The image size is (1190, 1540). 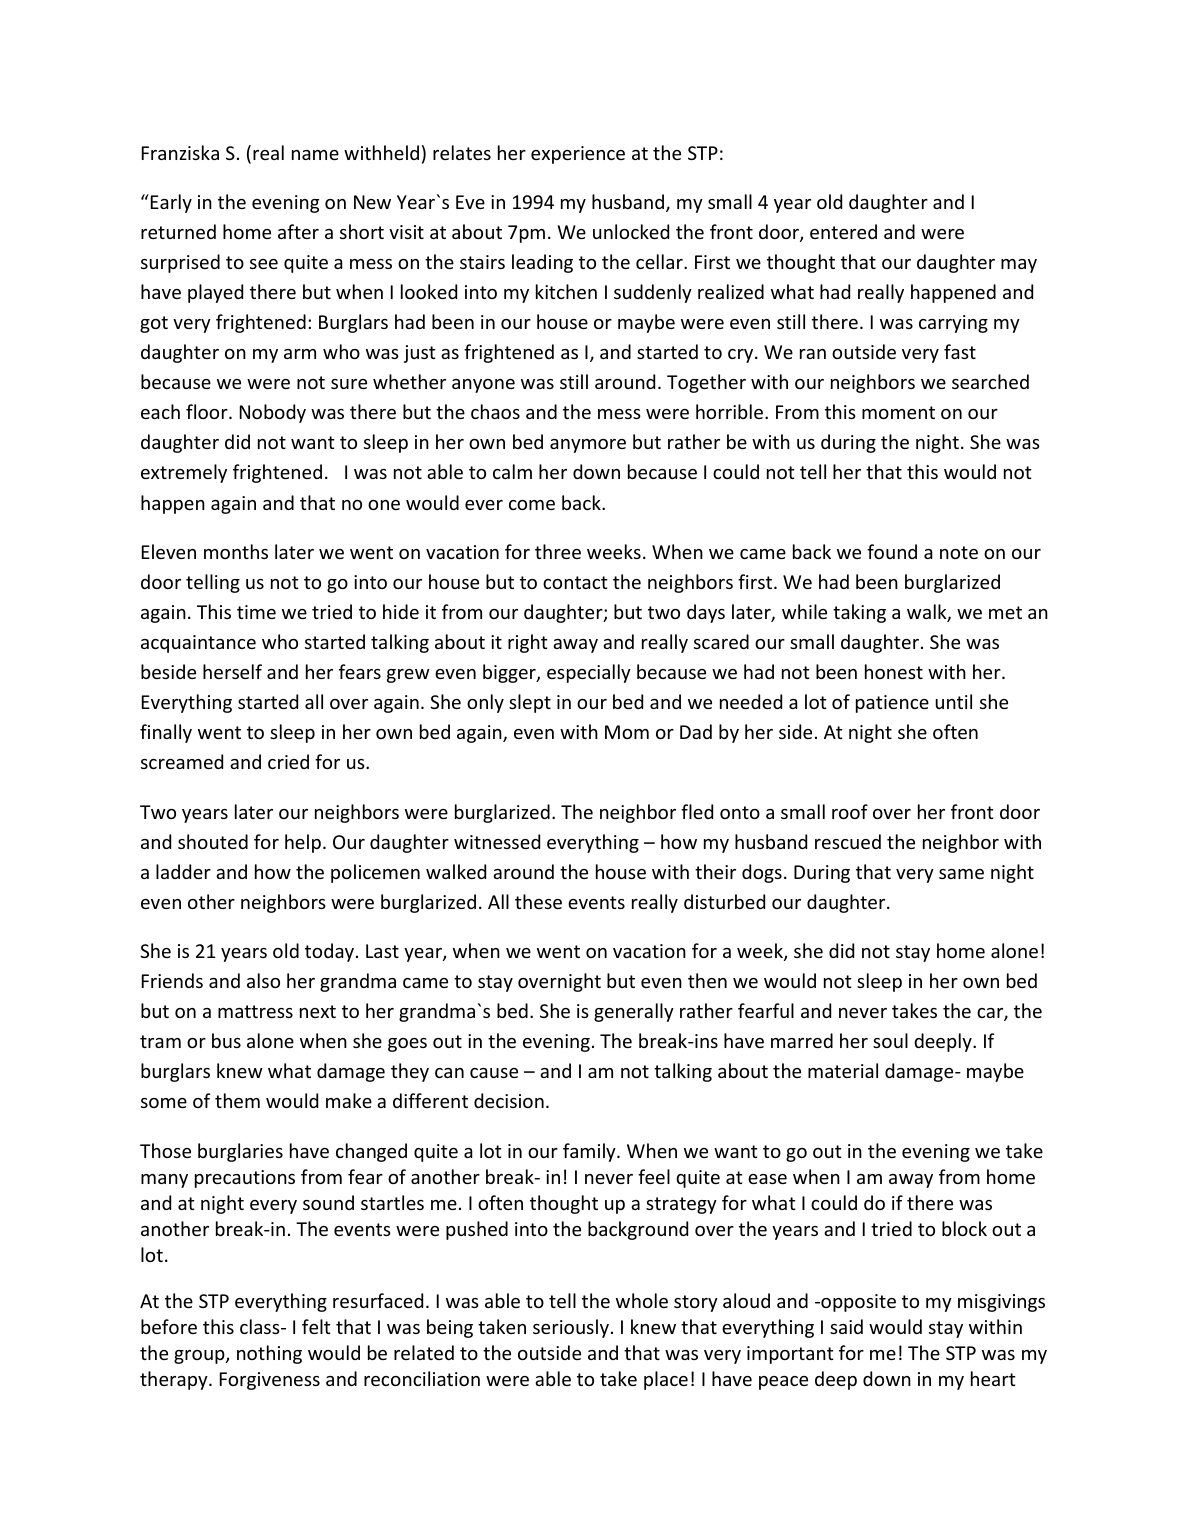 What do you see at coordinates (263, 980) in the screenshot?
I see `also` at bounding box center [263, 980].
